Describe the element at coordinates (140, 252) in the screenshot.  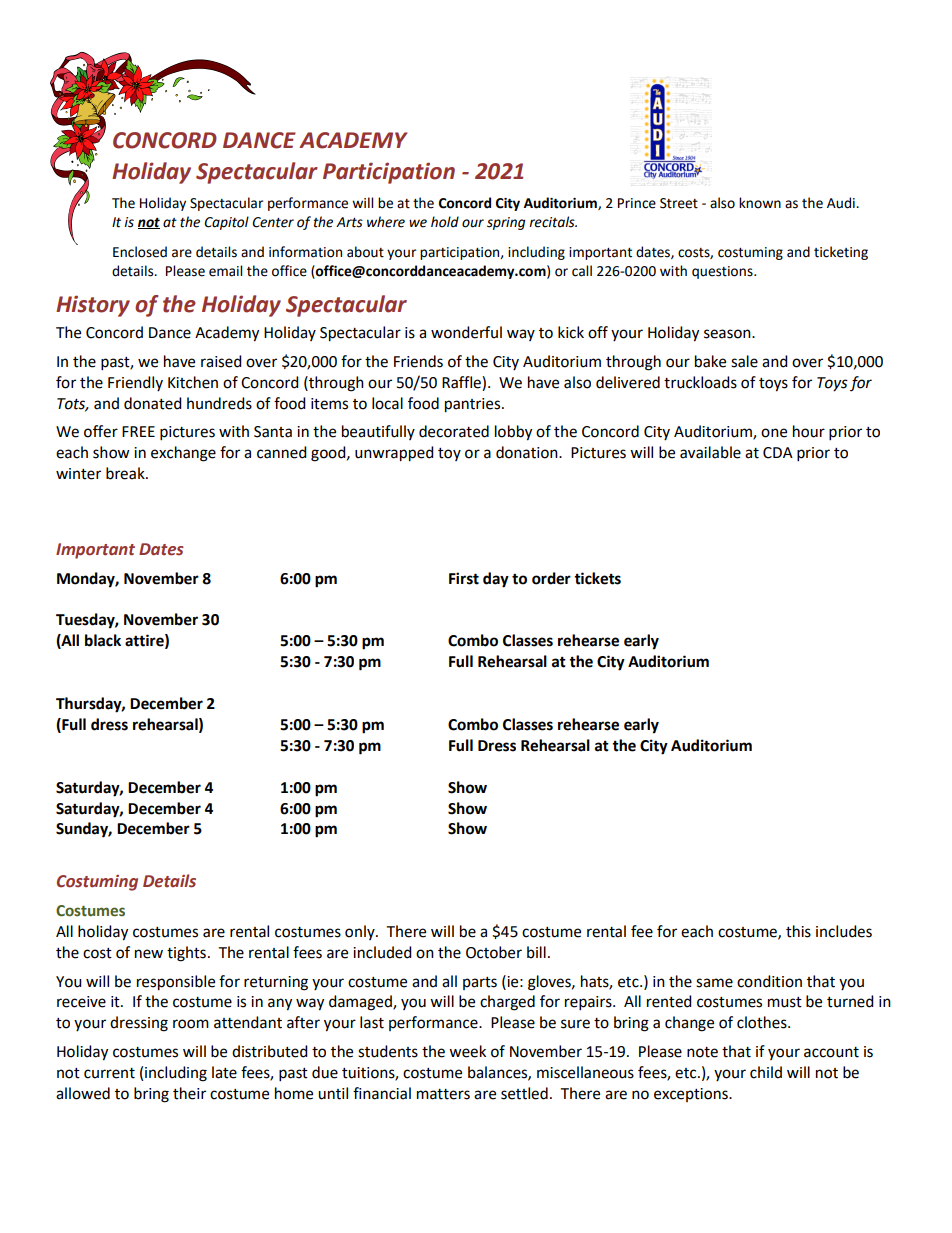
I see `Enclosed` at that location.
